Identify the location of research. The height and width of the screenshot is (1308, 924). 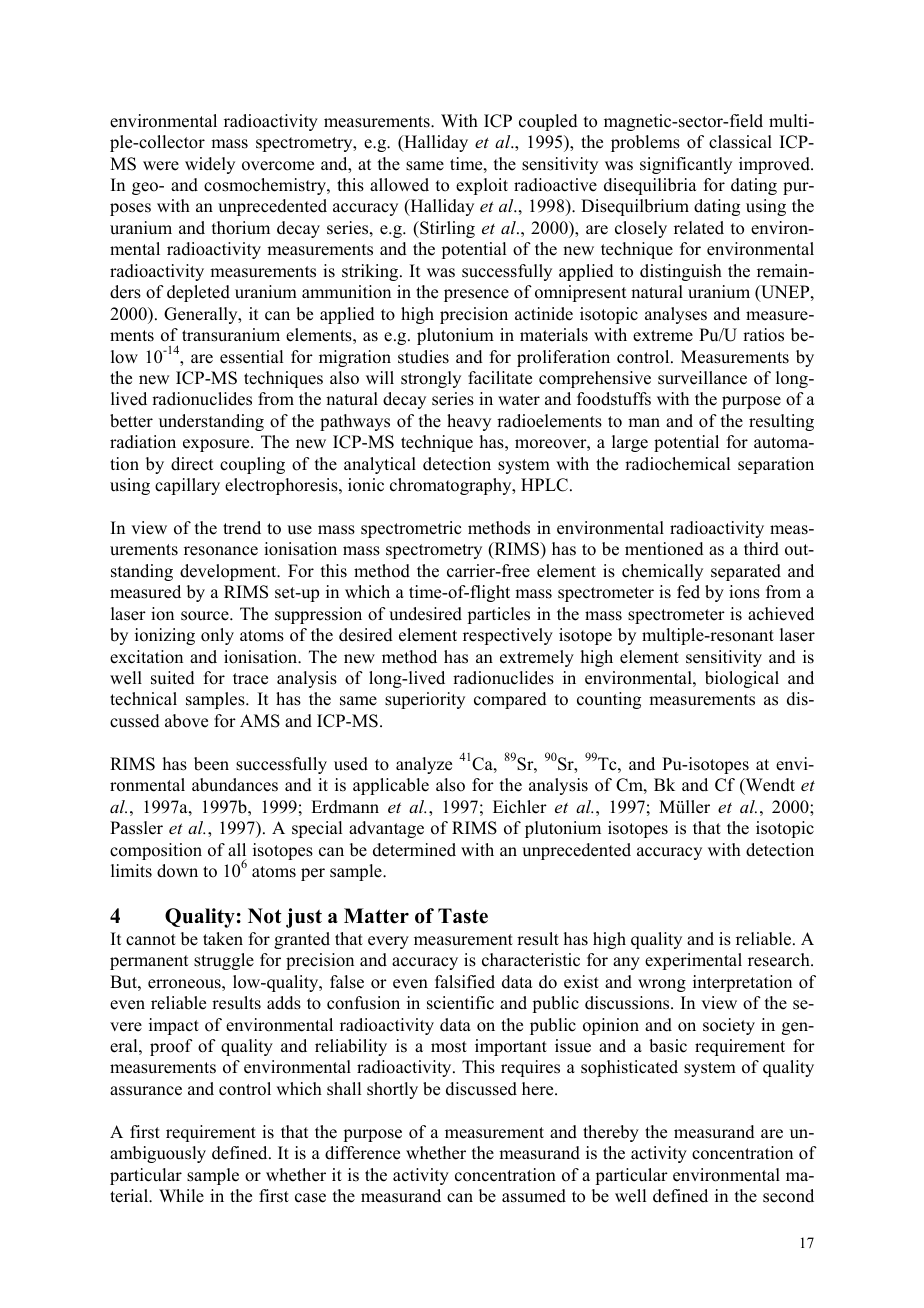
(780, 960).
